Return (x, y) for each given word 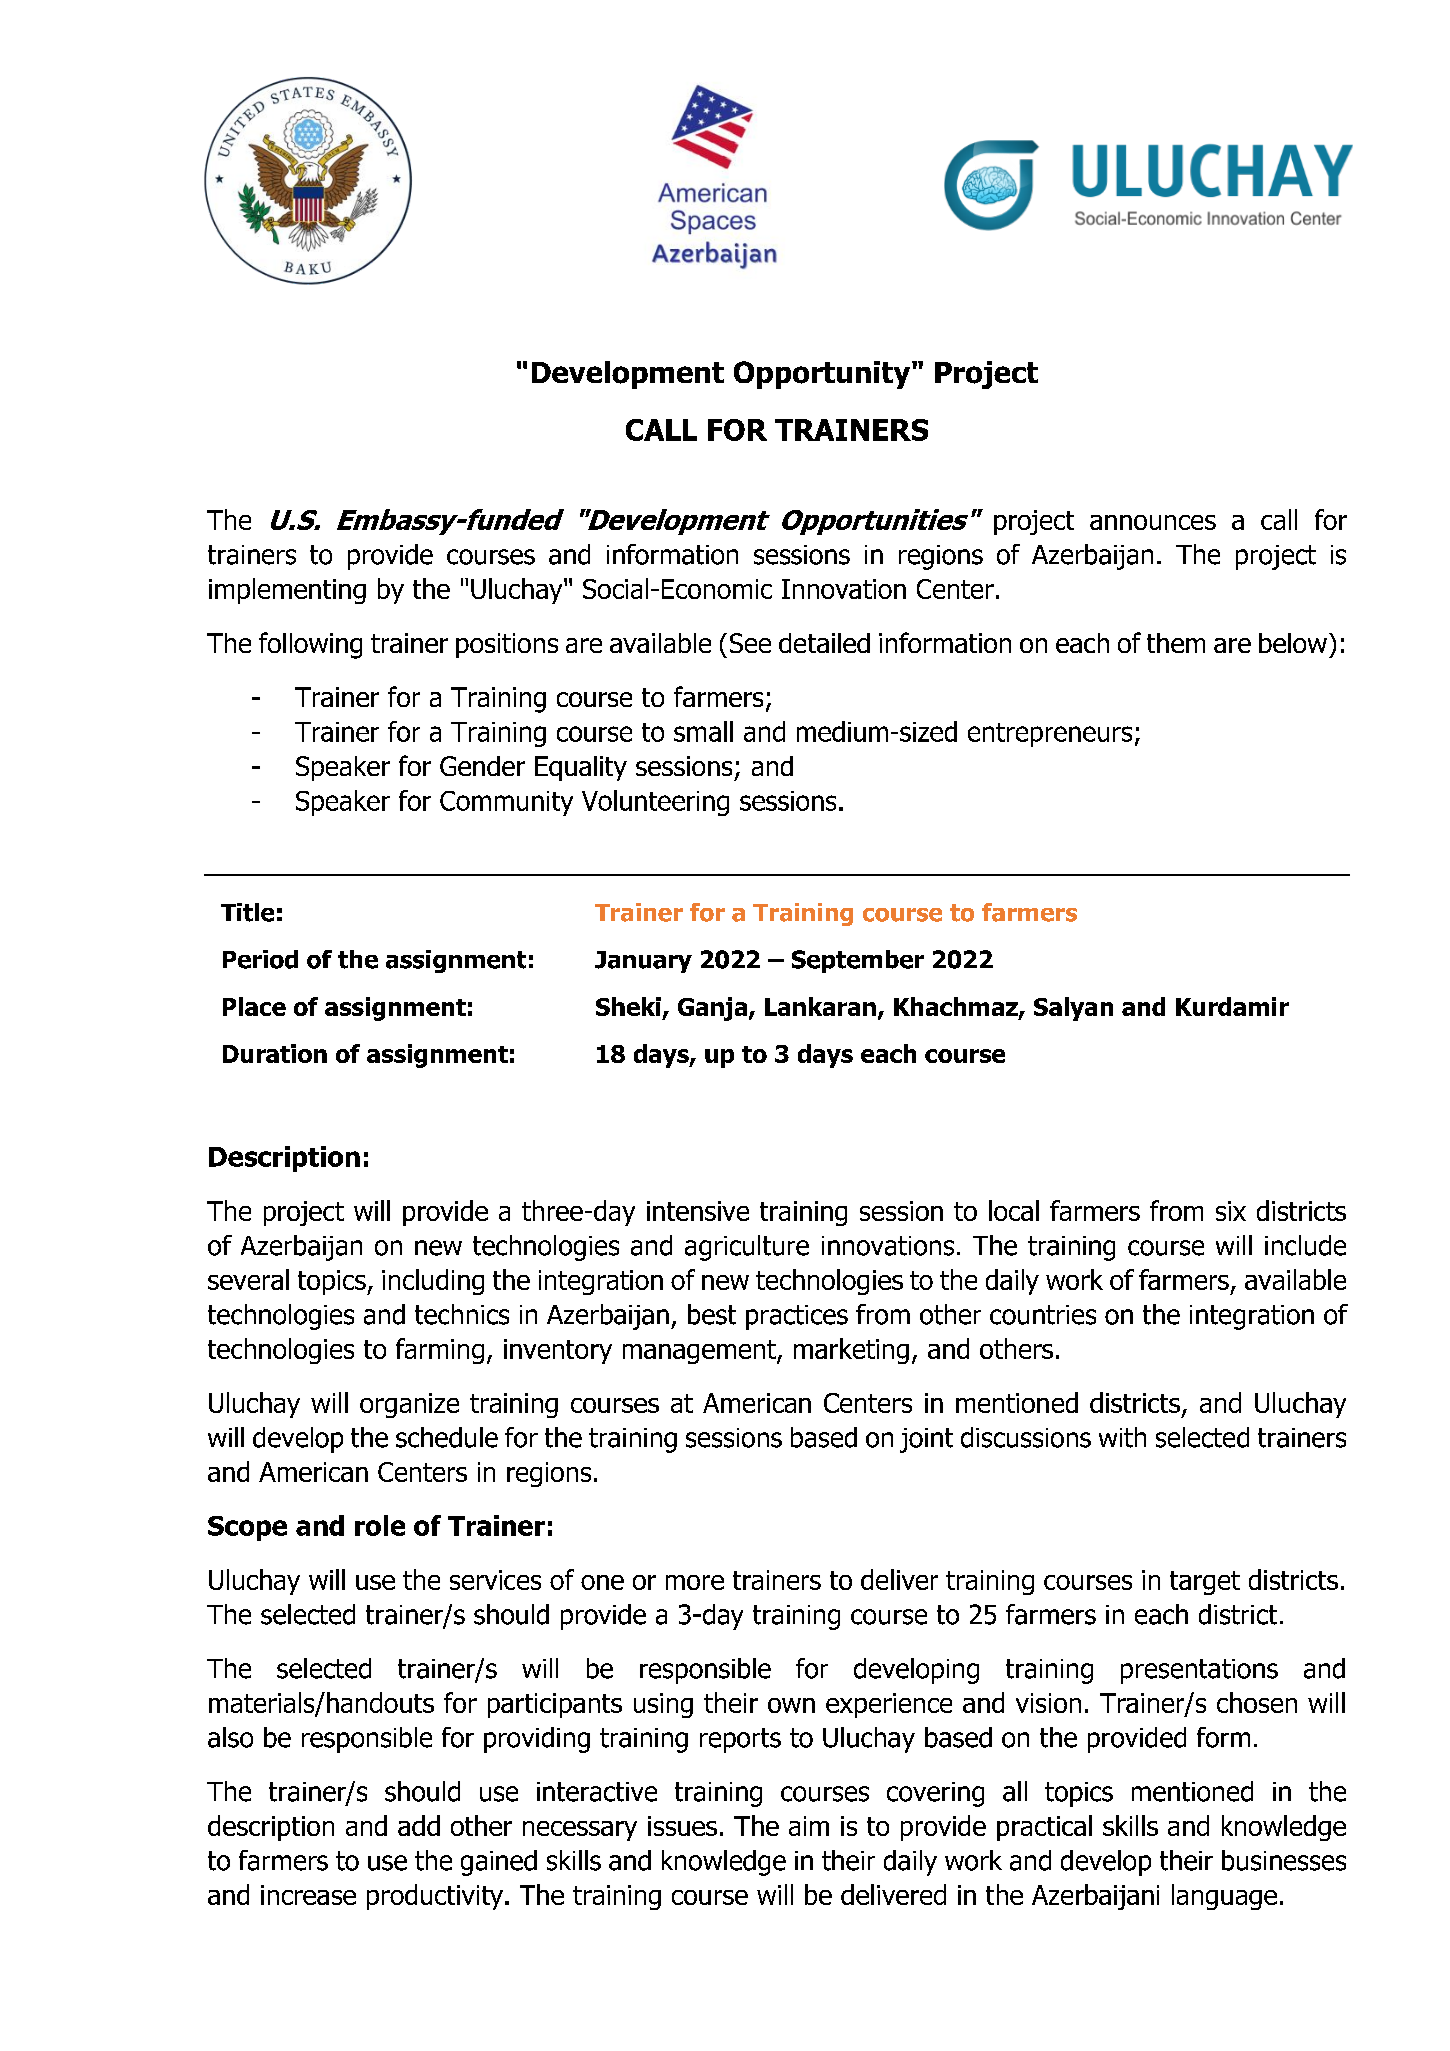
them (1176, 643)
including (433, 1282)
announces (1153, 522)
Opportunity (823, 375)
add (419, 1825)
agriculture (747, 1248)
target (1205, 1583)
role (380, 1525)
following (310, 645)
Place (254, 1006)
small (703, 731)
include (1305, 1245)
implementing (287, 591)
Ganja (712, 1009)
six (1231, 1211)
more (695, 1582)
